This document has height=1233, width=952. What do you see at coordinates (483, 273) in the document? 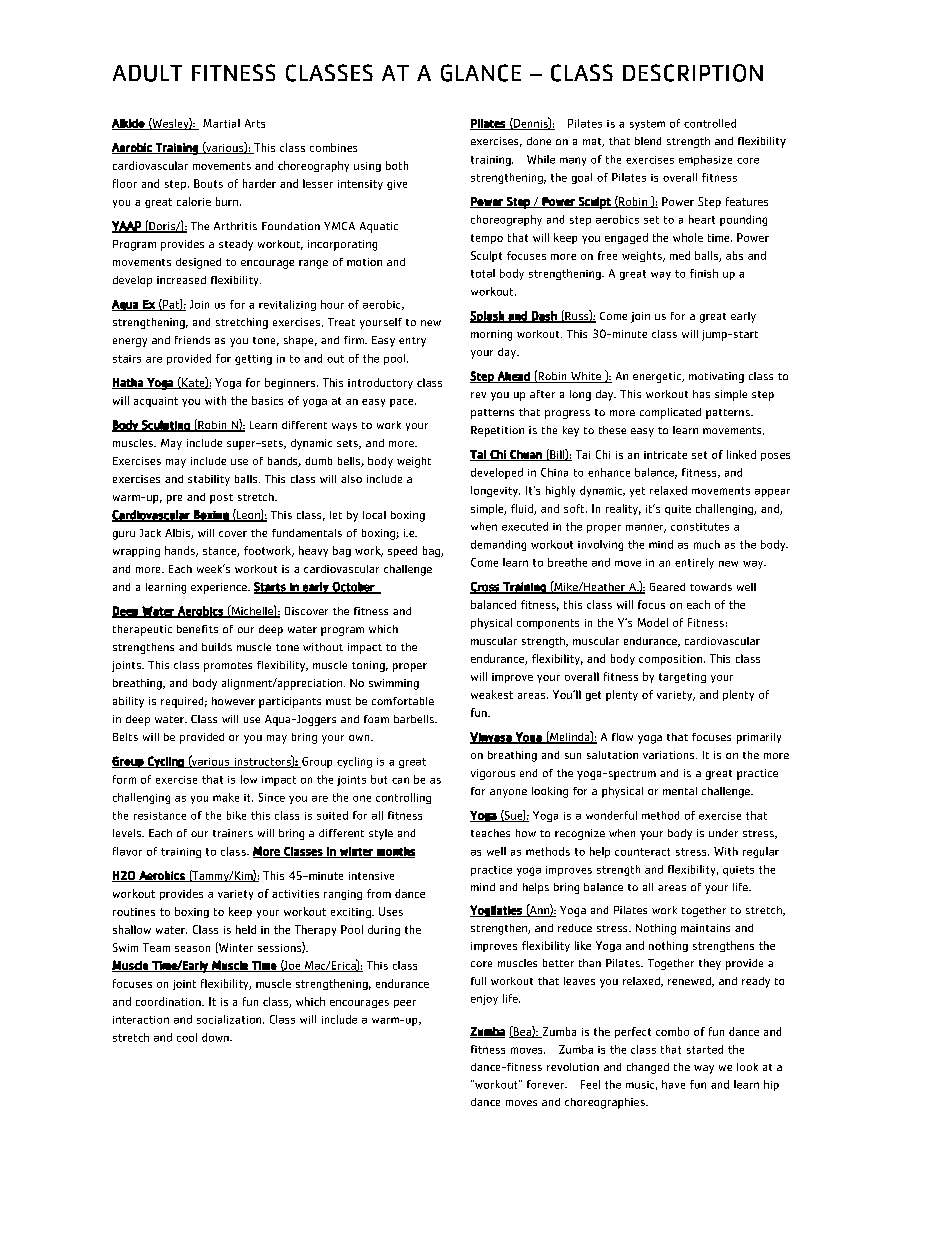
I see `total` at bounding box center [483, 273].
